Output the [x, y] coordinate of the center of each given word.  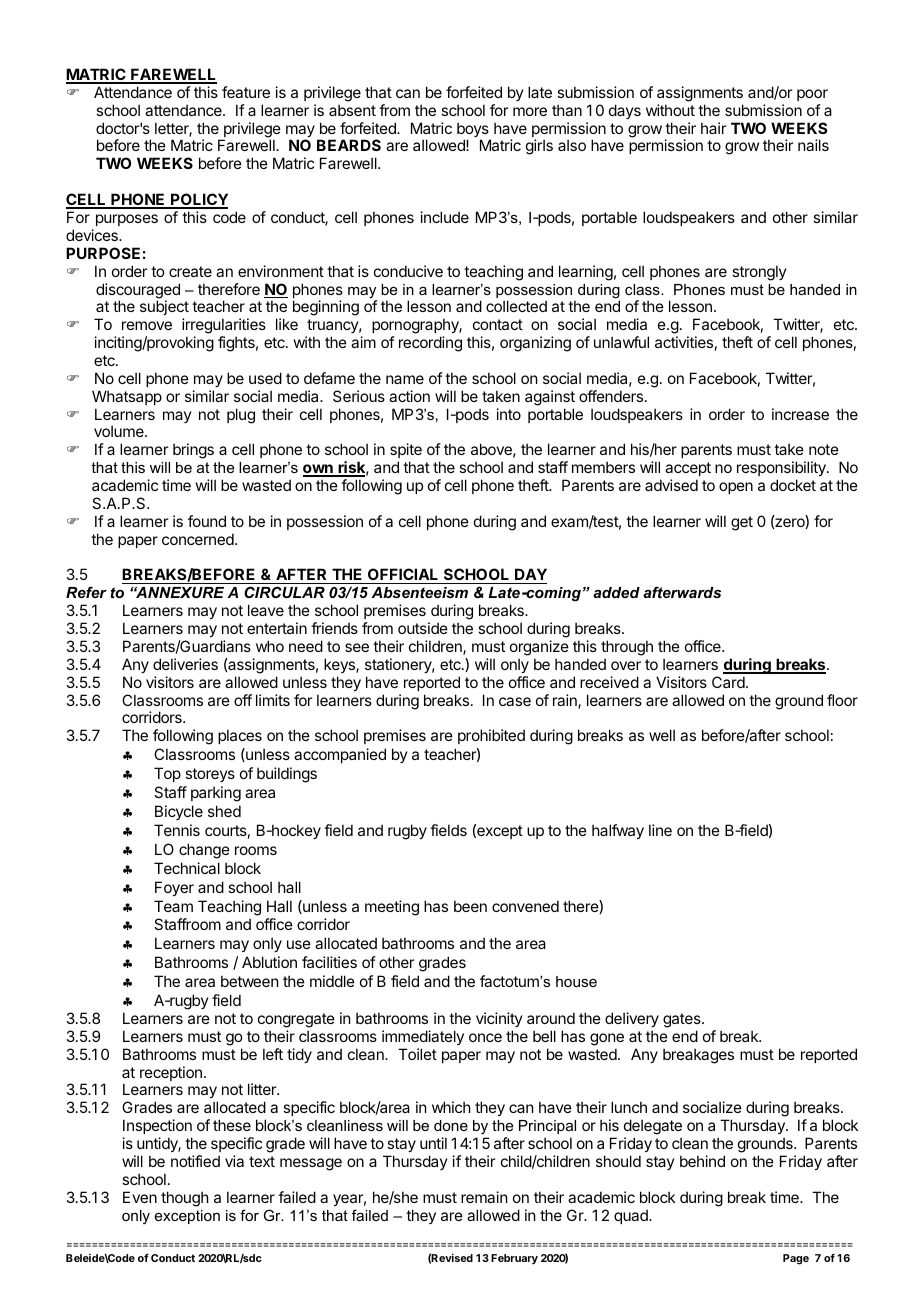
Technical [187, 868]
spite [406, 450]
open [736, 488]
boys [474, 131]
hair [713, 128]
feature [246, 92]
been [470, 906]
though [185, 1199]
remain [484, 1197]
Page [796, 1259]
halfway [618, 831]
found [207, 521]
